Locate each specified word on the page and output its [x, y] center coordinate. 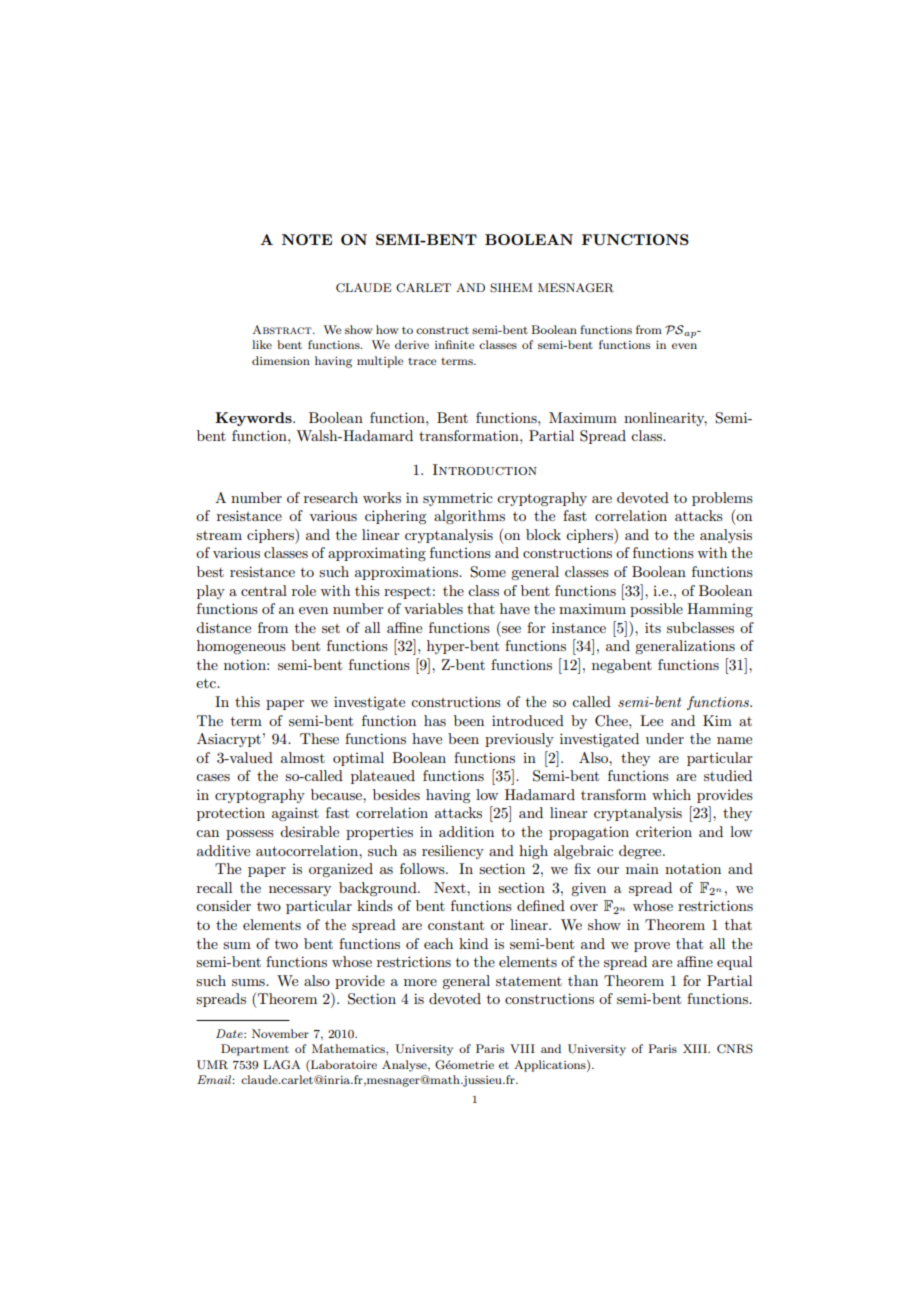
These [319, 738]
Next [451, 887]
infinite [454, 344]
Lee [651, 720]
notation [693, 869]
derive [412, 344]
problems [722, 499]
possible [656, 610]
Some [488, 572]
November [280, 1033]
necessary [300, 891]
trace [422, 361]
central [264, 590]
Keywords [254, 419]
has [435, 720]
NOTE [307, 239]
